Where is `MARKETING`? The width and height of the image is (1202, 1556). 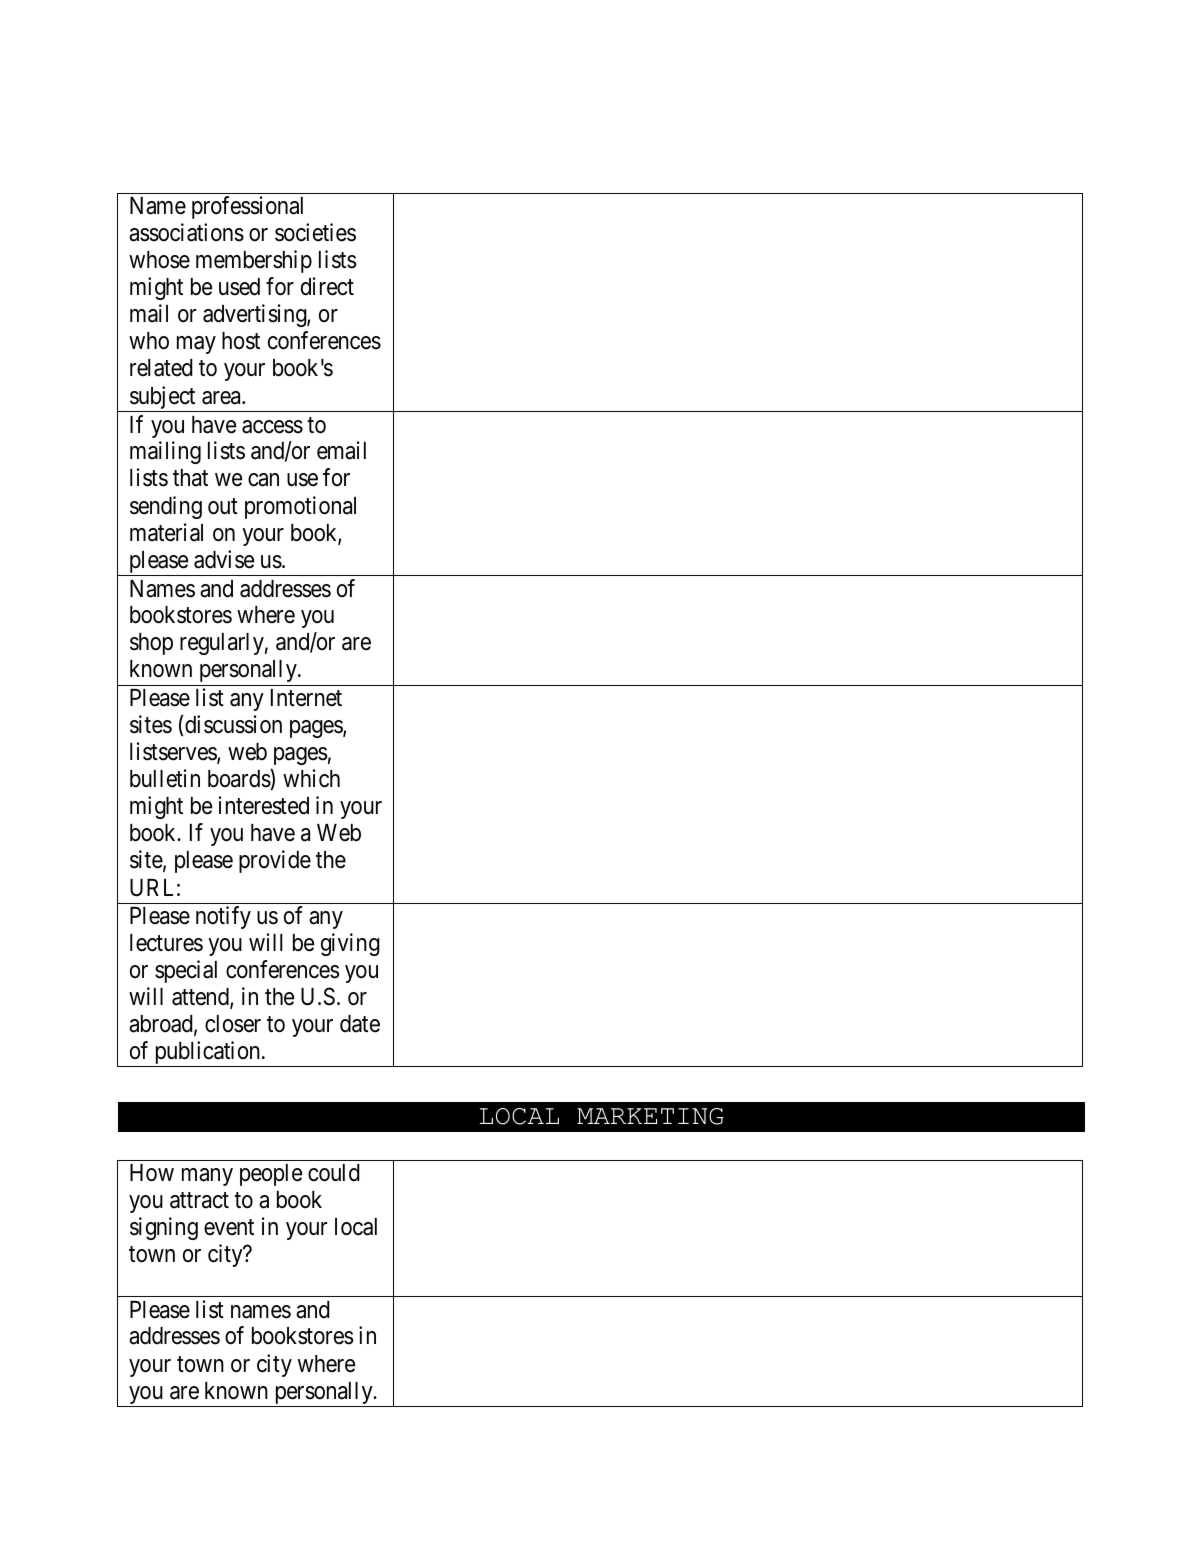 MARKETING is located at coordinates (650, 1116).
